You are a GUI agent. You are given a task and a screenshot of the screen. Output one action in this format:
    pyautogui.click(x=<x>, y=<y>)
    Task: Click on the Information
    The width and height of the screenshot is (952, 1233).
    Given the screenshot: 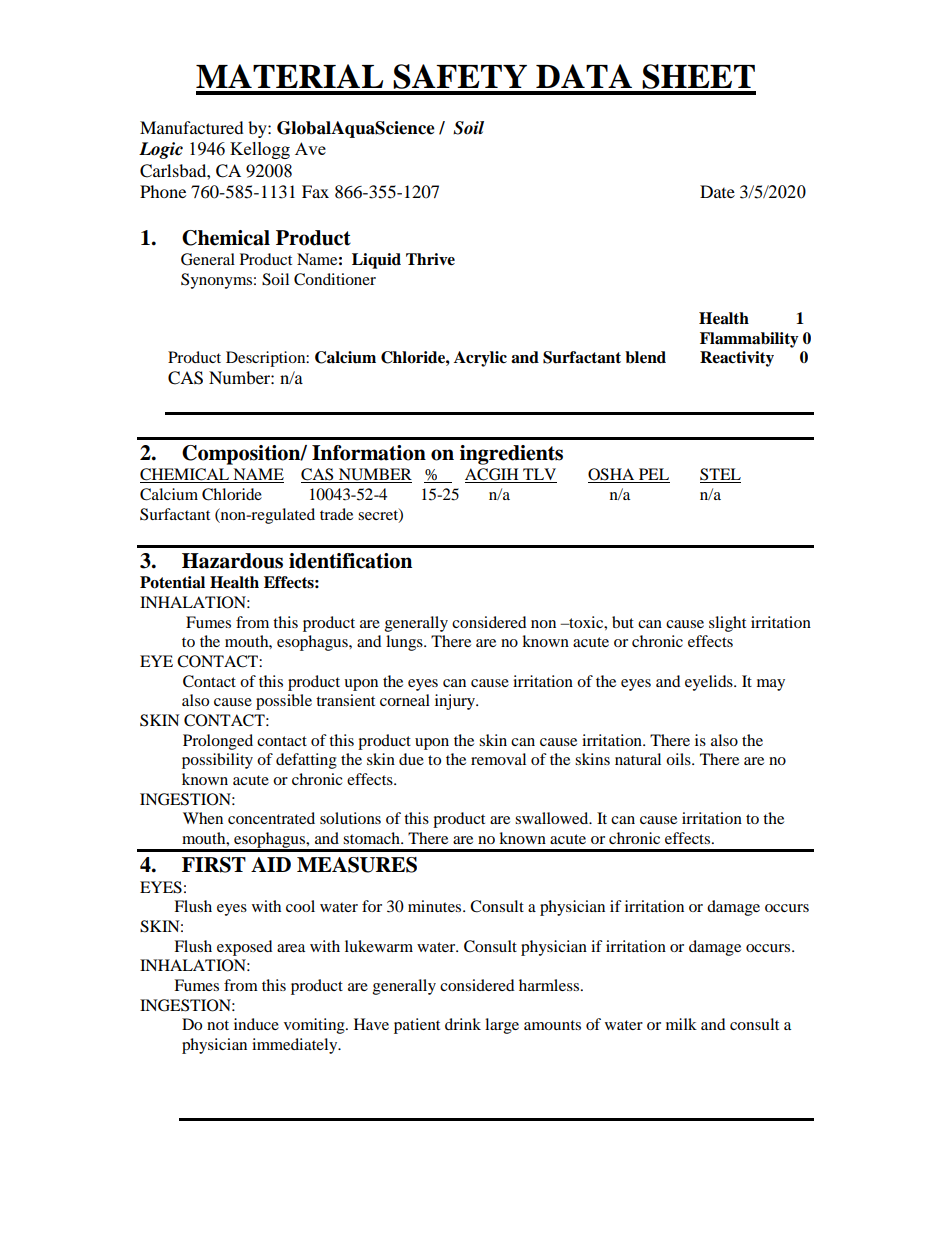 What is the action you would take?
    pyautogui.click(x=369, y=453)
